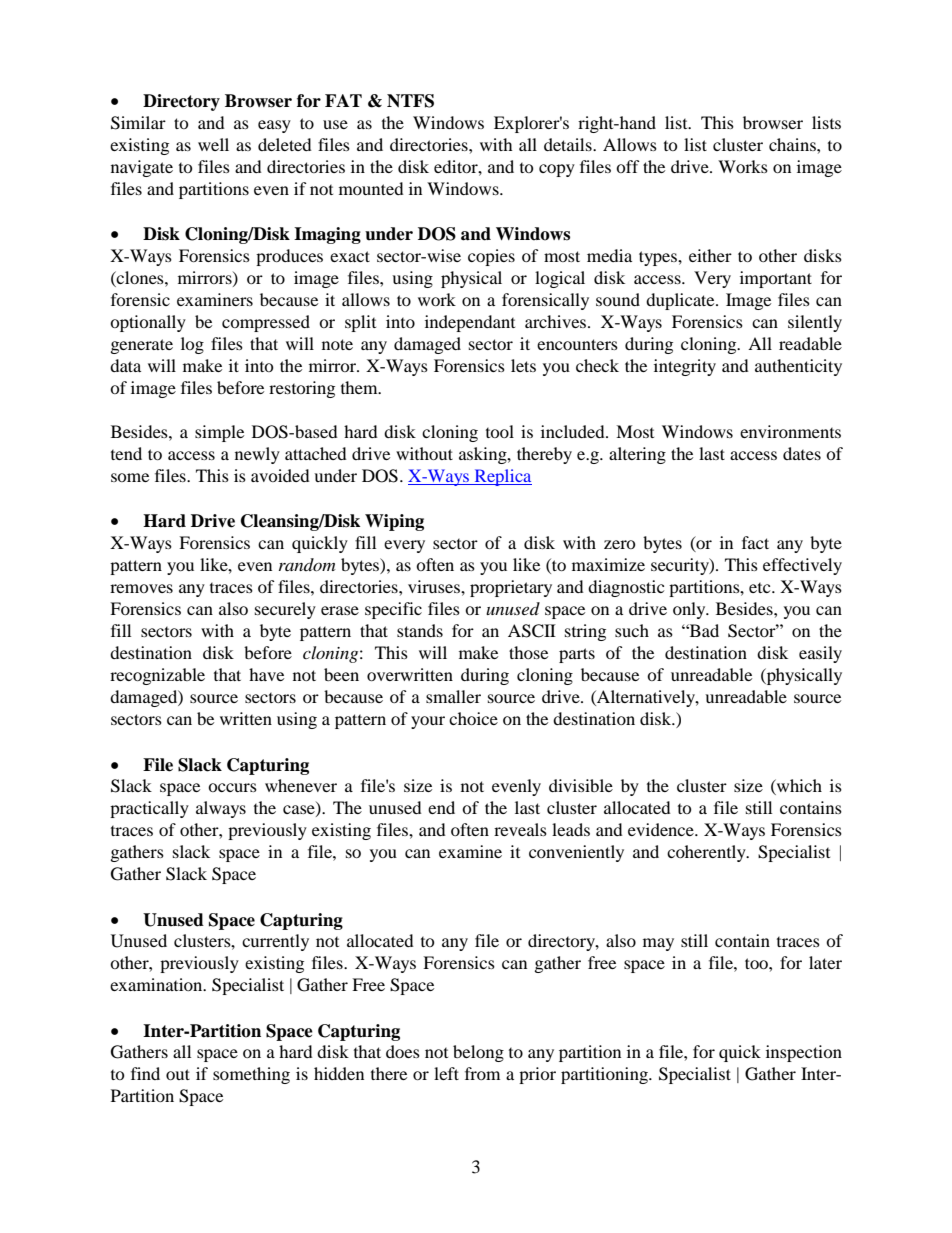  I want to click on etc, so click(761, 588).
